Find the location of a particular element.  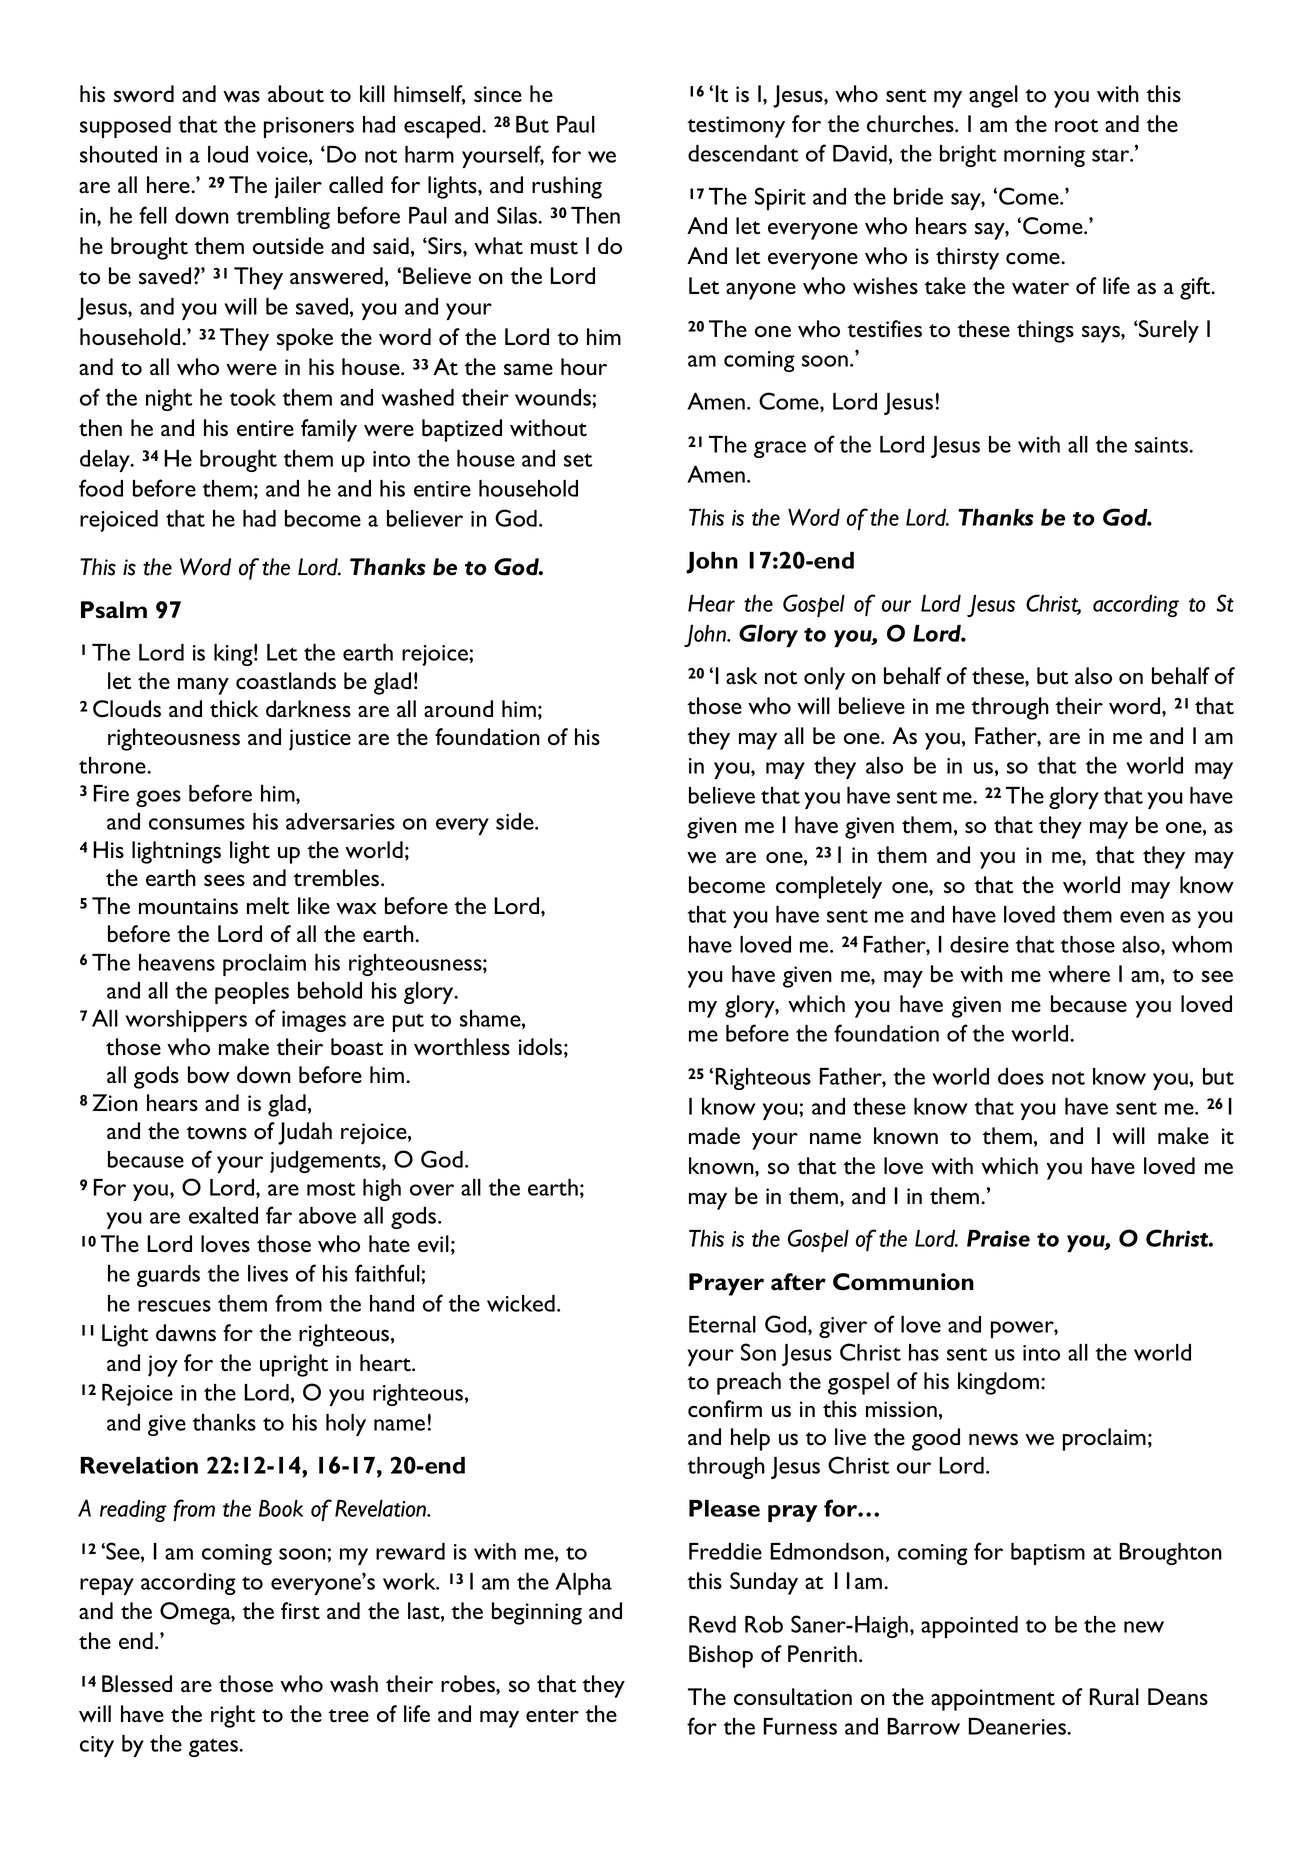

dawns is located at coordinates (186, 1333).
